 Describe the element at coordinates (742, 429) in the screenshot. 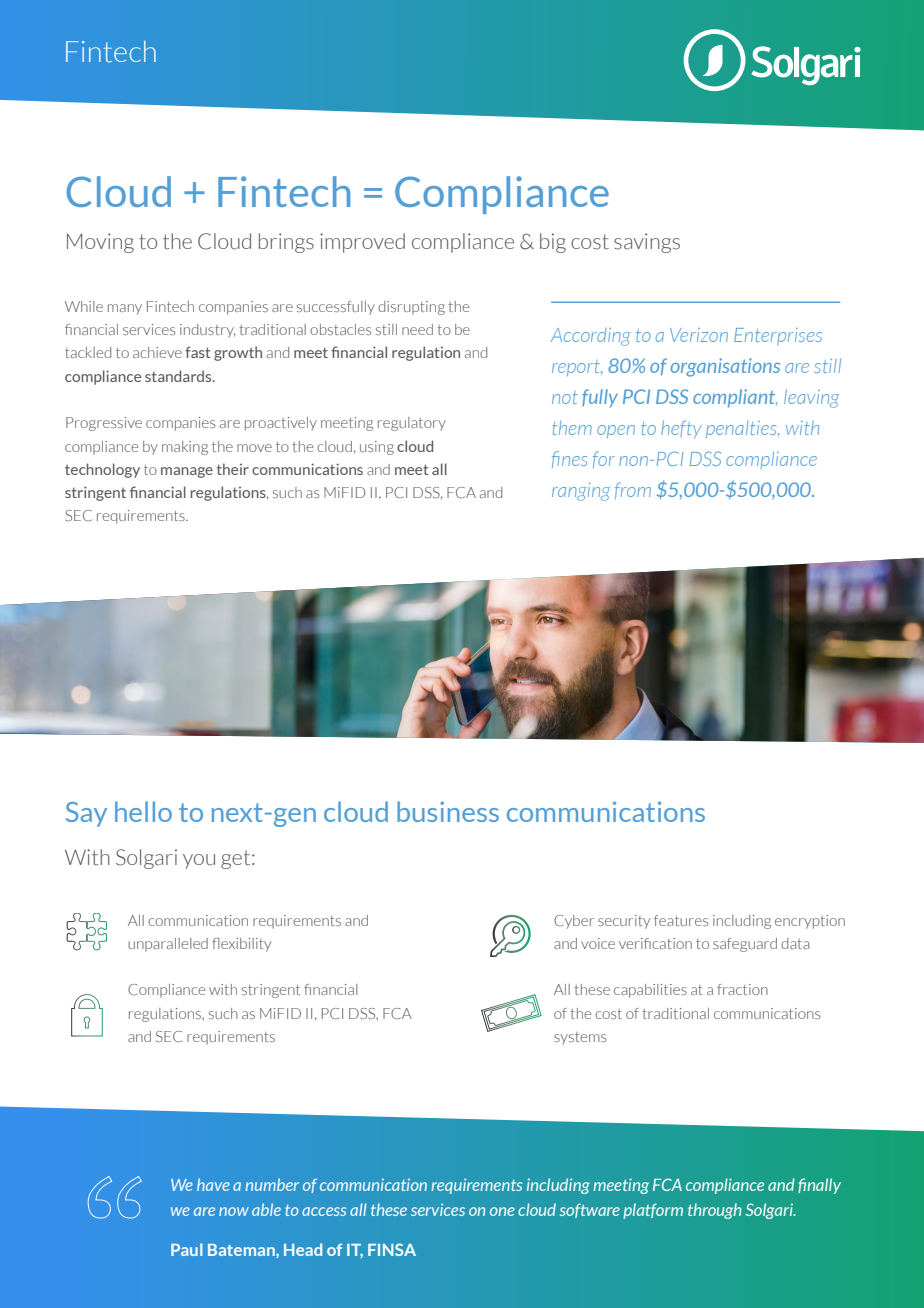

I see `penalties` at that location.
